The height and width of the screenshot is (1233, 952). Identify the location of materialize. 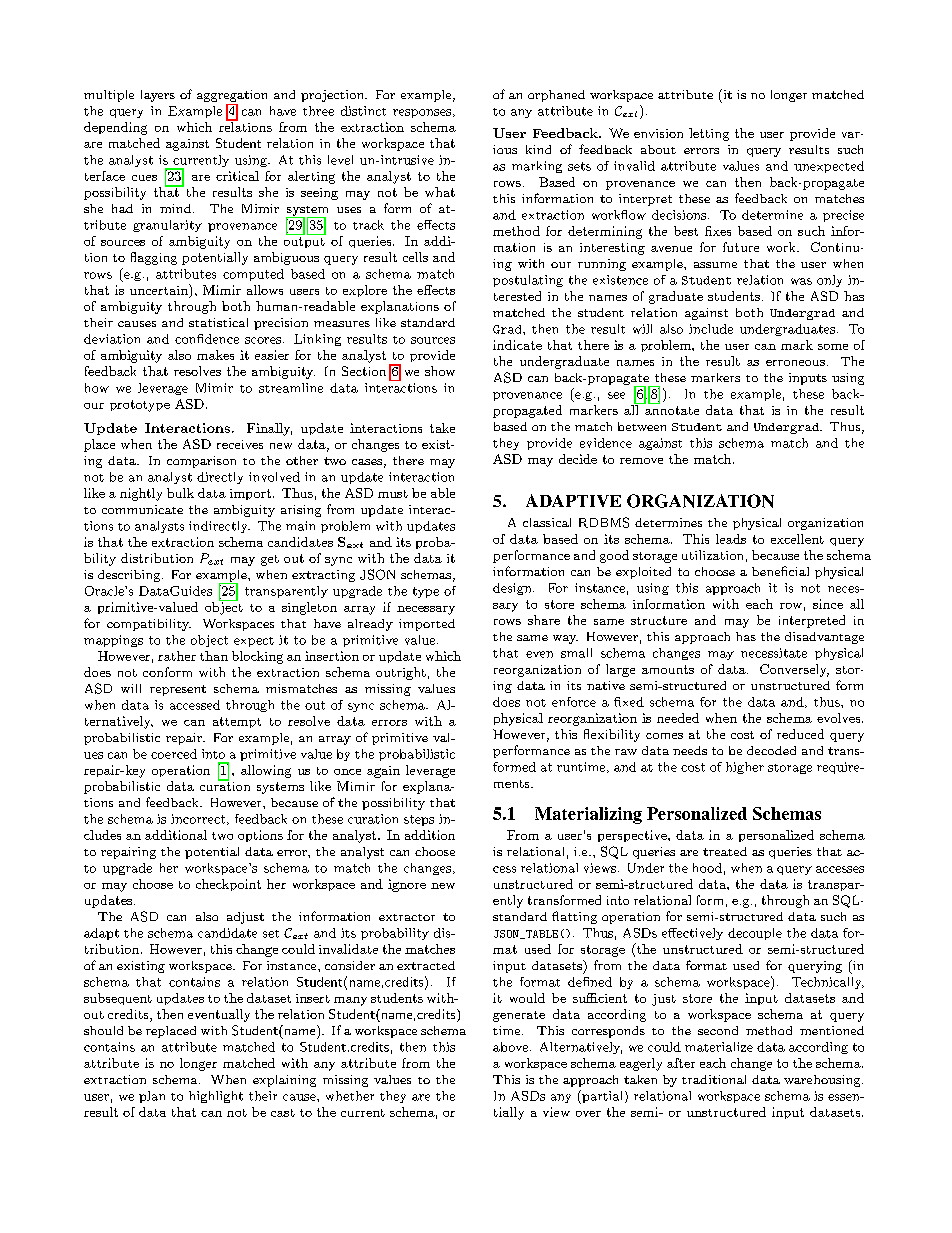
(719, 1047).
